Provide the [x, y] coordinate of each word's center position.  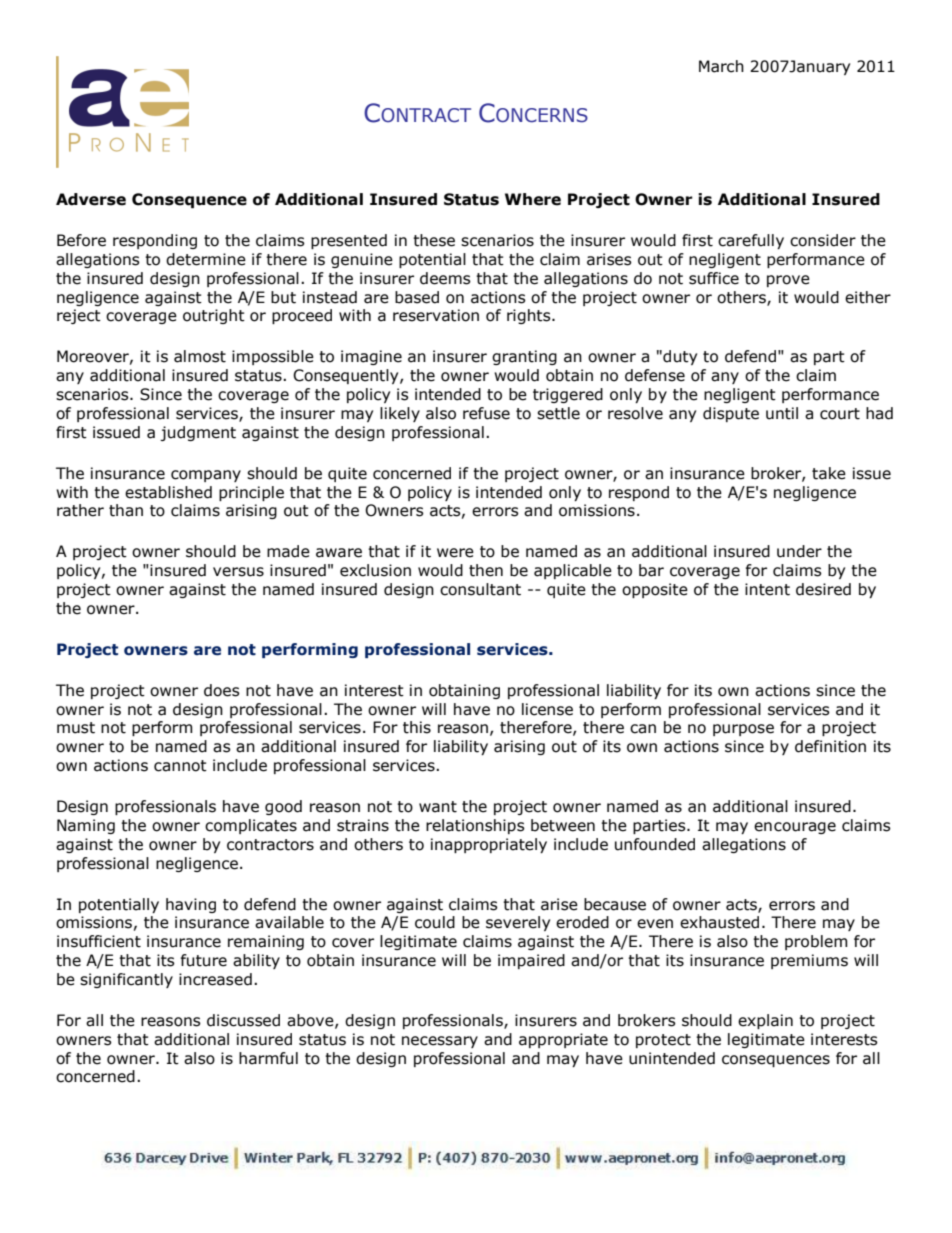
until [782, 413]
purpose [743, 730]
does [222, 690]
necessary [440, 1042]
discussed [243, 1020]
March [721, 66]
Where [533, 199]
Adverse [91, 199]
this [417, 727]
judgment [198, 433]
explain [765, 1021]
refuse [486, 413]
